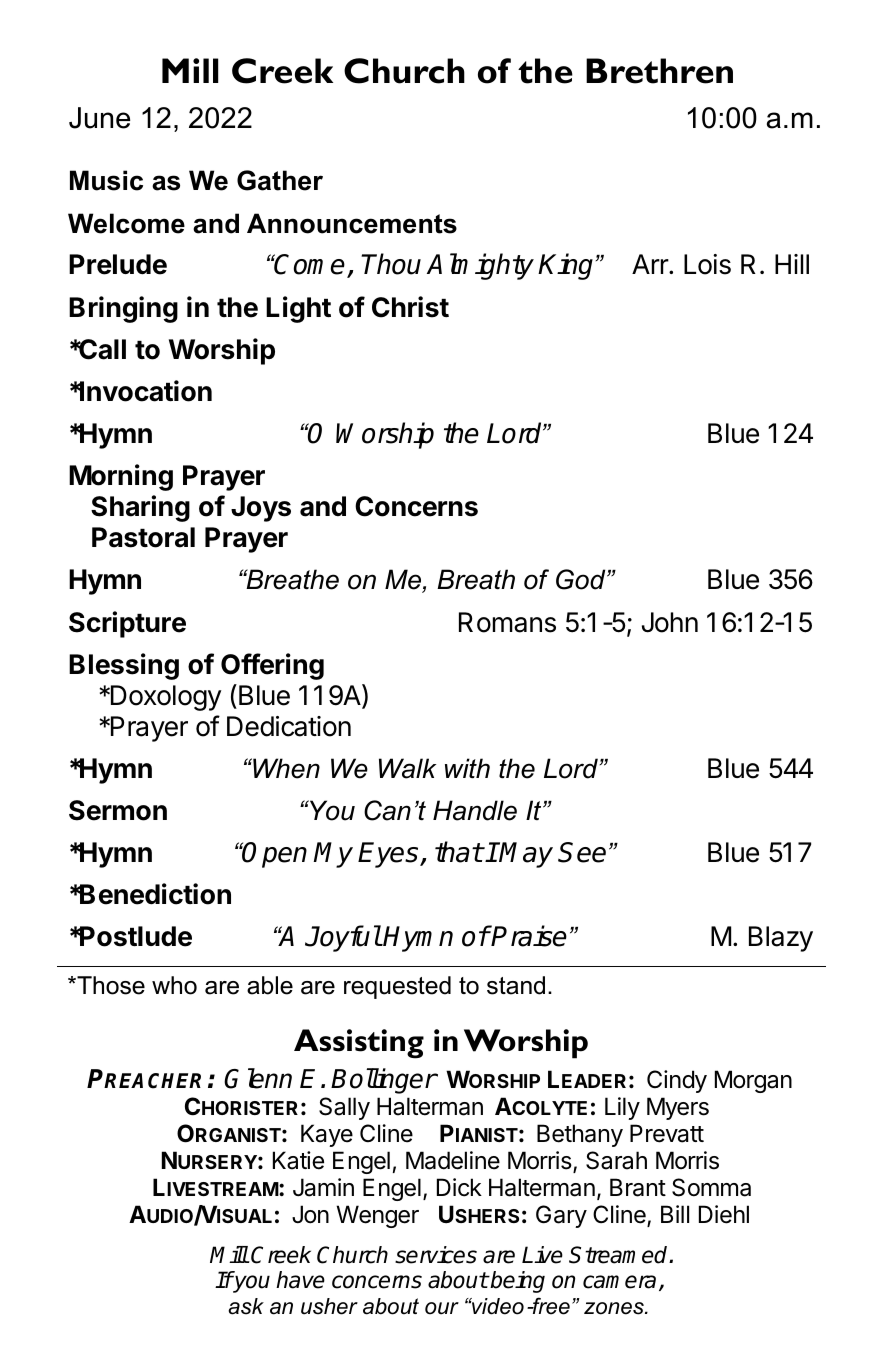 Image resolution: width=887 pixels, height=1372 pixels. Describe the element at coordinates (459, 852) in the image. I see `that` at that location.
